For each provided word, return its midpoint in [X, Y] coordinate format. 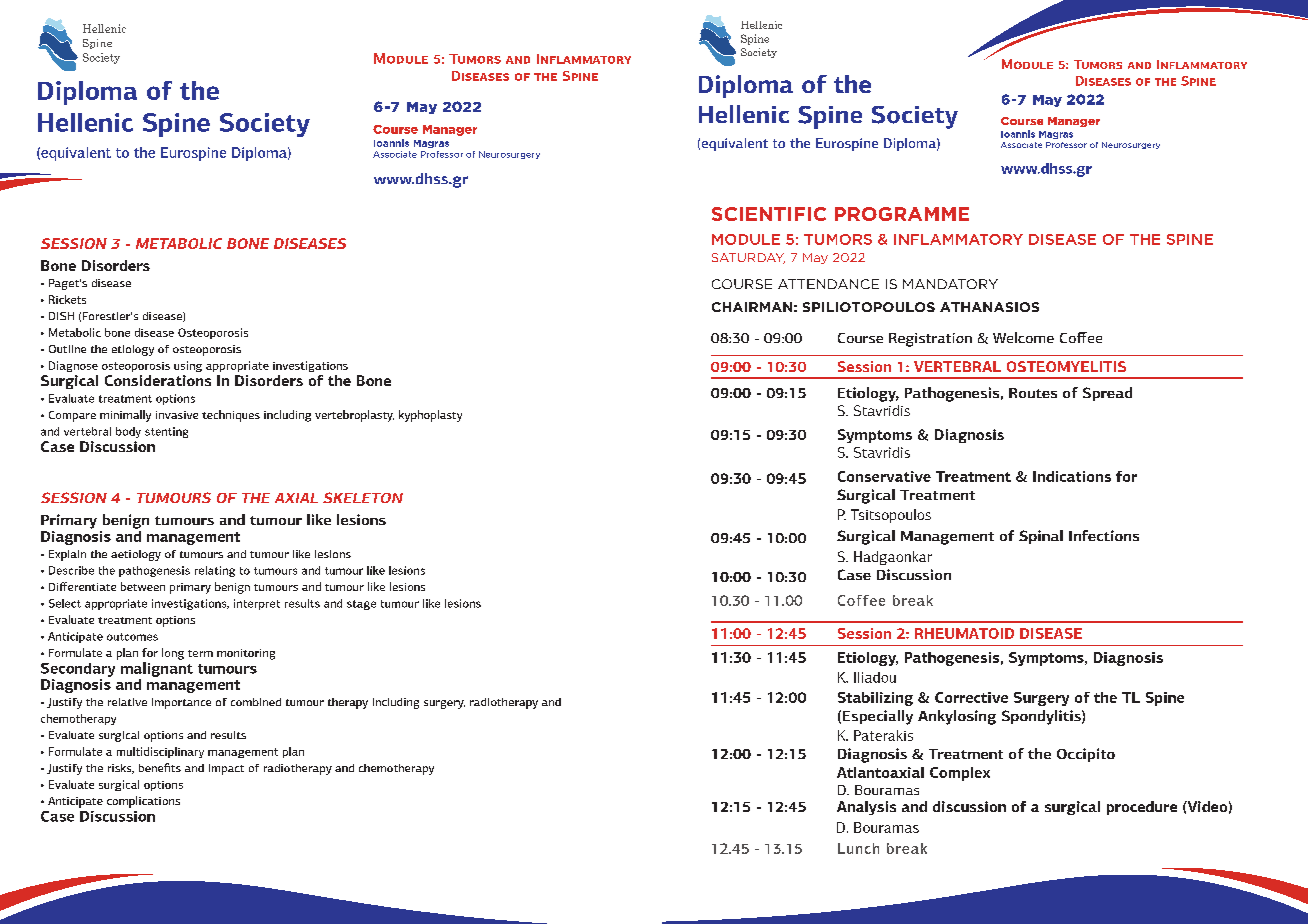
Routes [1033, 393]
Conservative [884, 476]
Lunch [858, 848]
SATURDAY [748, 258]
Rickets [67, 299]
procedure [1142, 808]
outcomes [132, 637]
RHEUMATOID [964, 633]
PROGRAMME [902, 214]
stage [361, 605]
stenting [166, 432]
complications [143, 802]
